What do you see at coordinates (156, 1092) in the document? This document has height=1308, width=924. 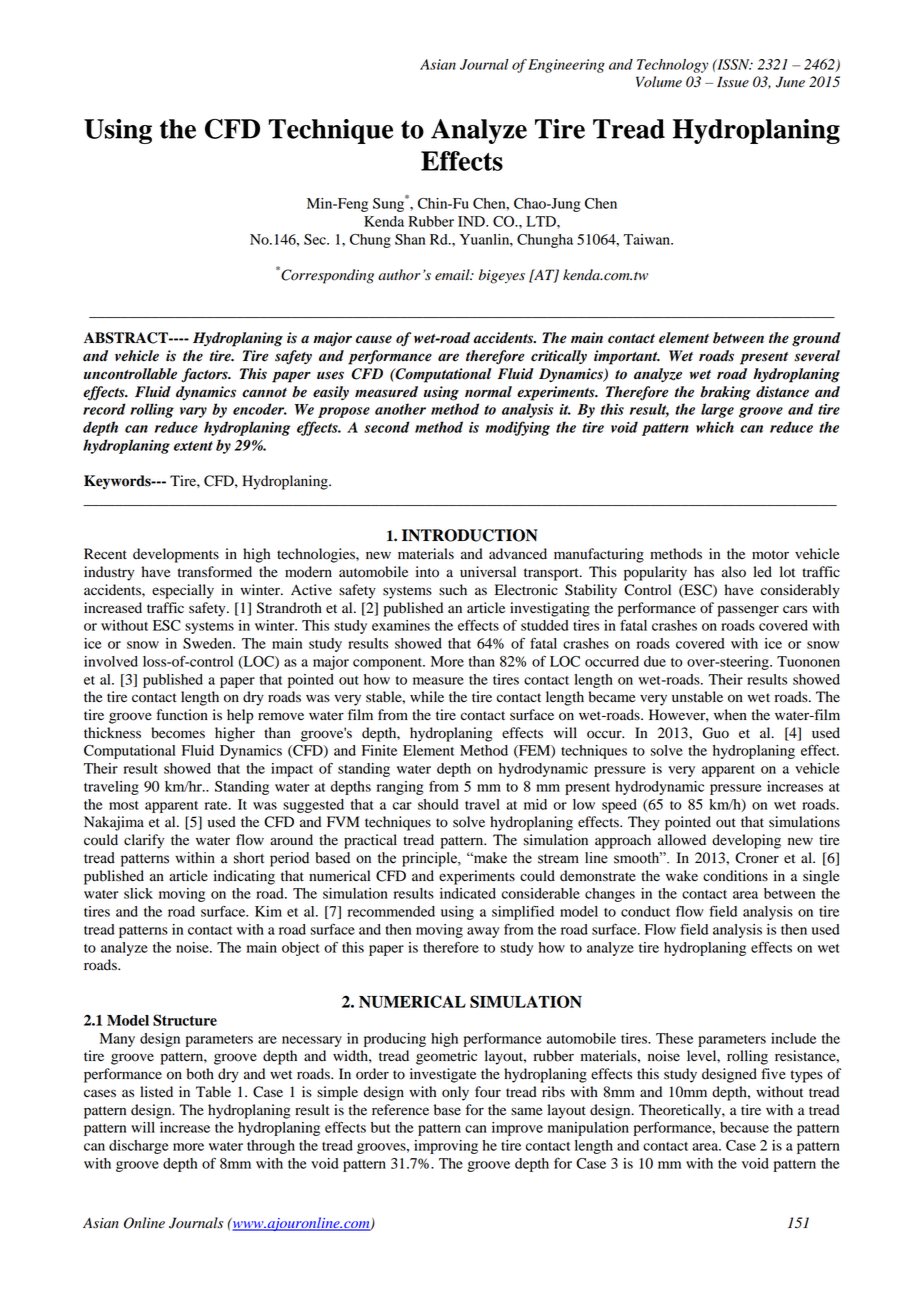 I see `listed` at bounding box center [156, 1092].
